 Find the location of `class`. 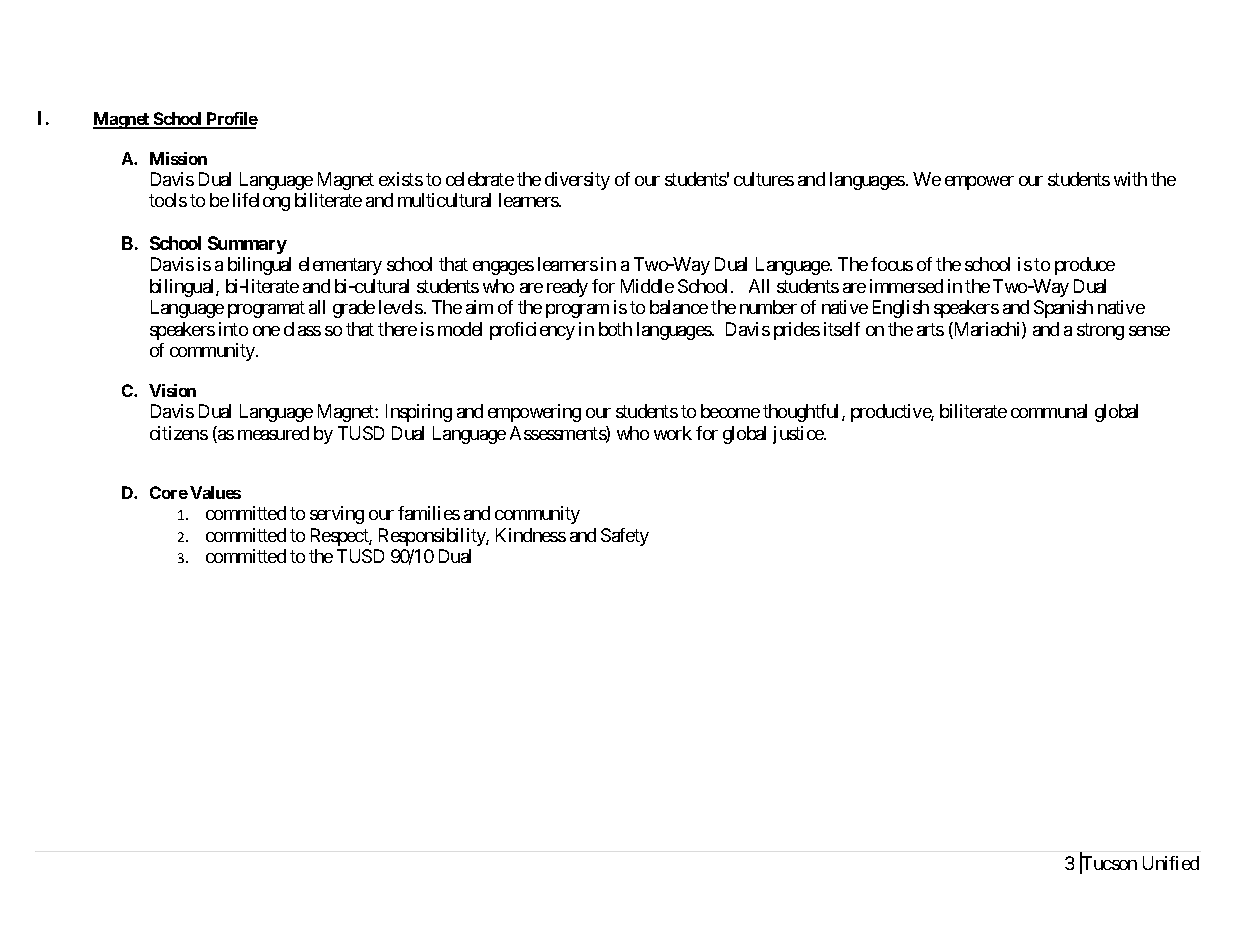

class is located at coordinates (302, 329).
